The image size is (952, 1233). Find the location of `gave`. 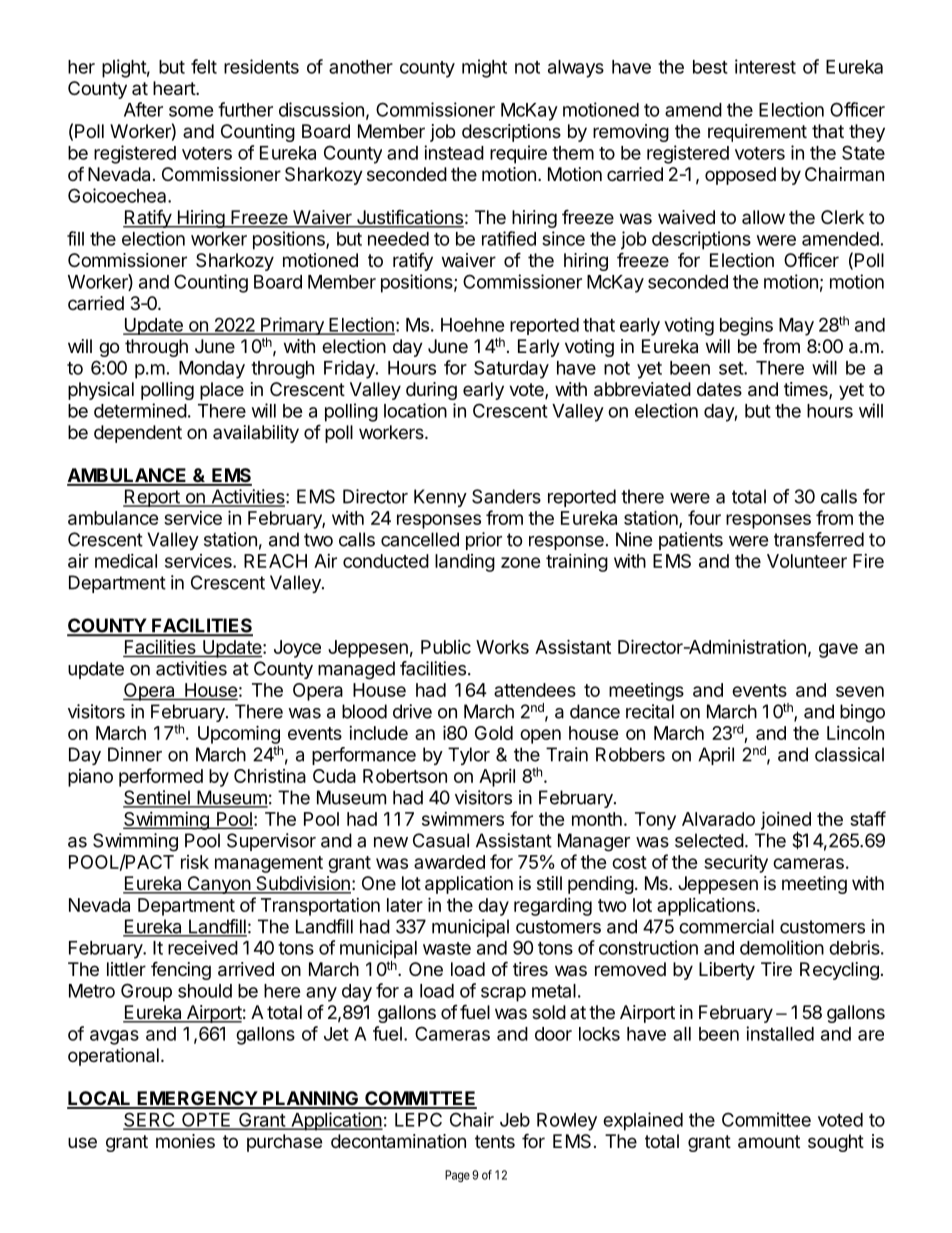

gave is located at coordinates (838, 650).
